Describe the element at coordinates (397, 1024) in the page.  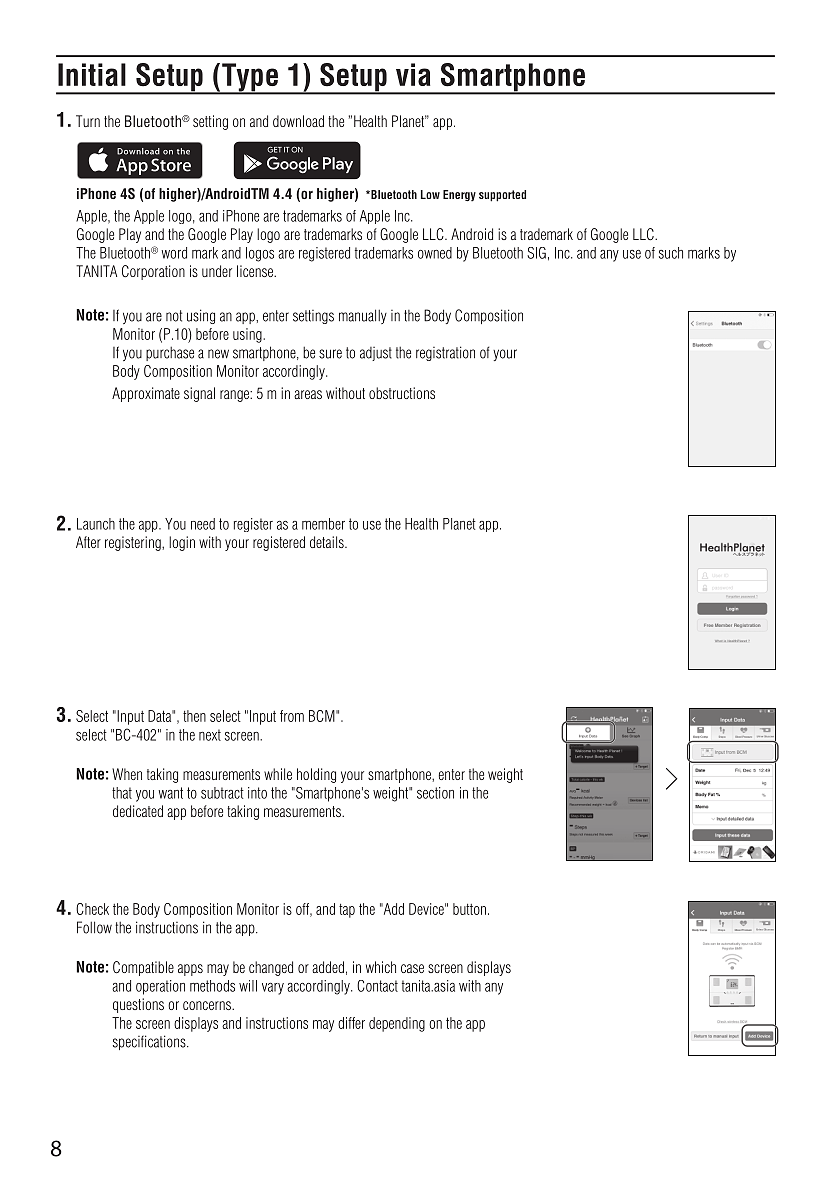
I see `depending` at that location.
